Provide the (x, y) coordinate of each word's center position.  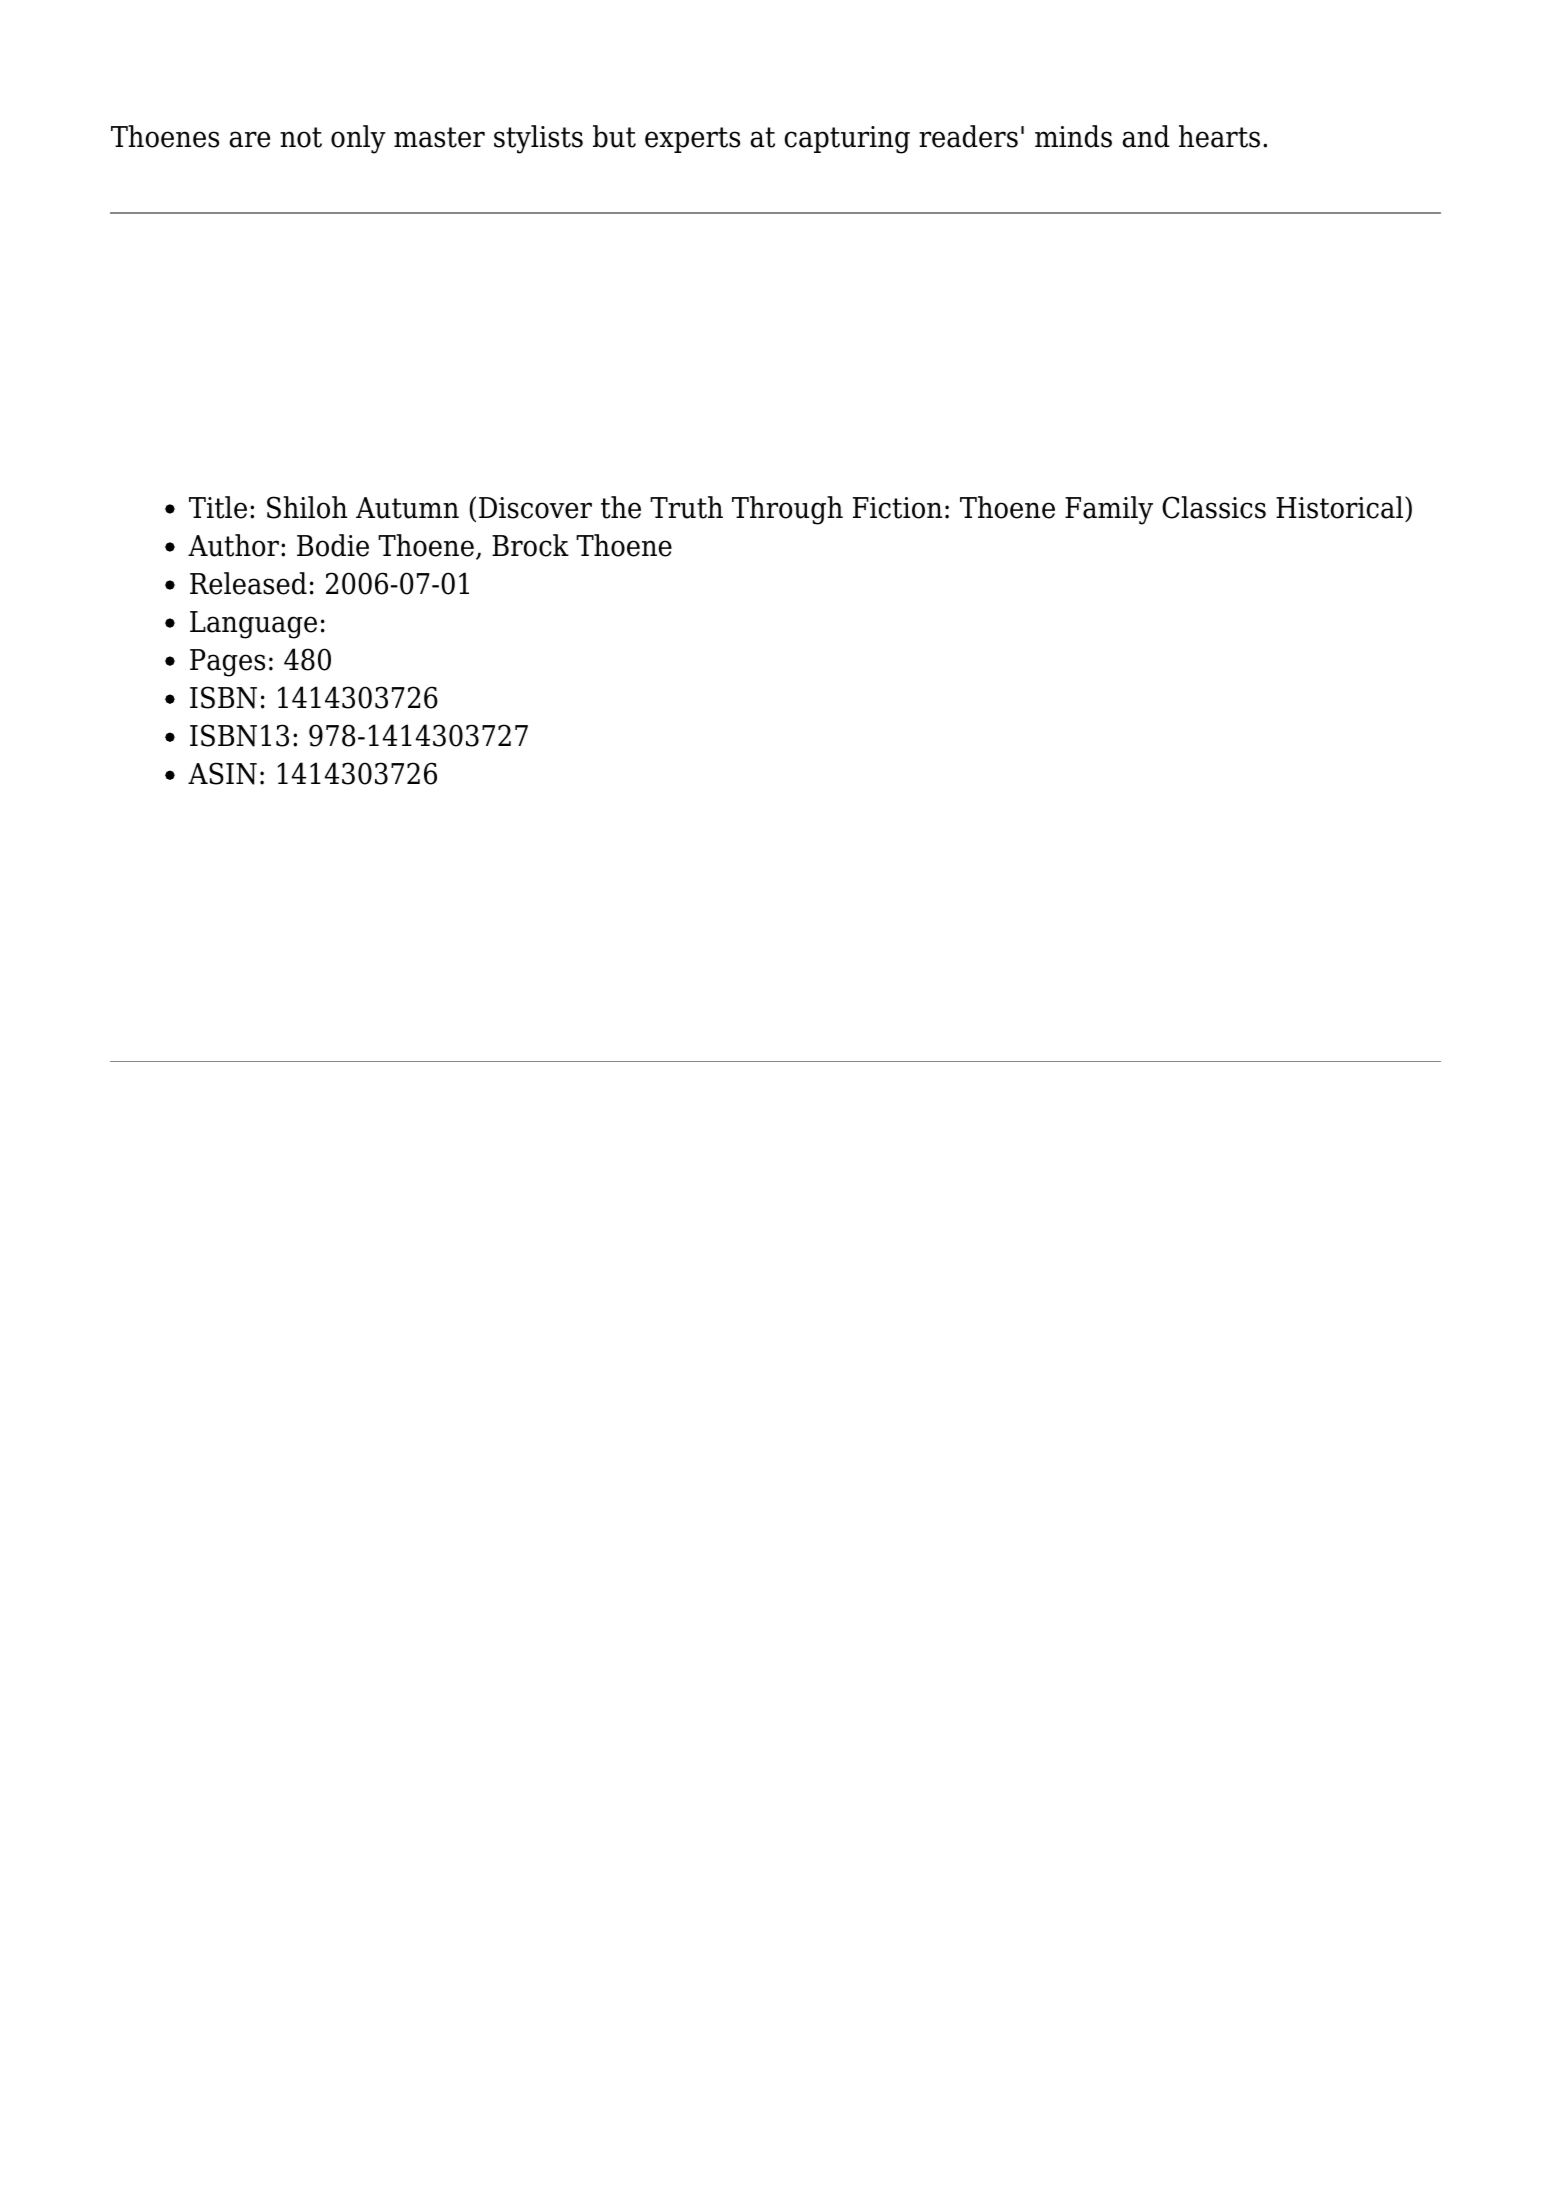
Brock (530, 545)
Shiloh (307, 507)
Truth (686, 507)
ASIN (222, 773)
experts (692, 140)
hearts (1219, 136)
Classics (1214, 507)
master (439, 137)
